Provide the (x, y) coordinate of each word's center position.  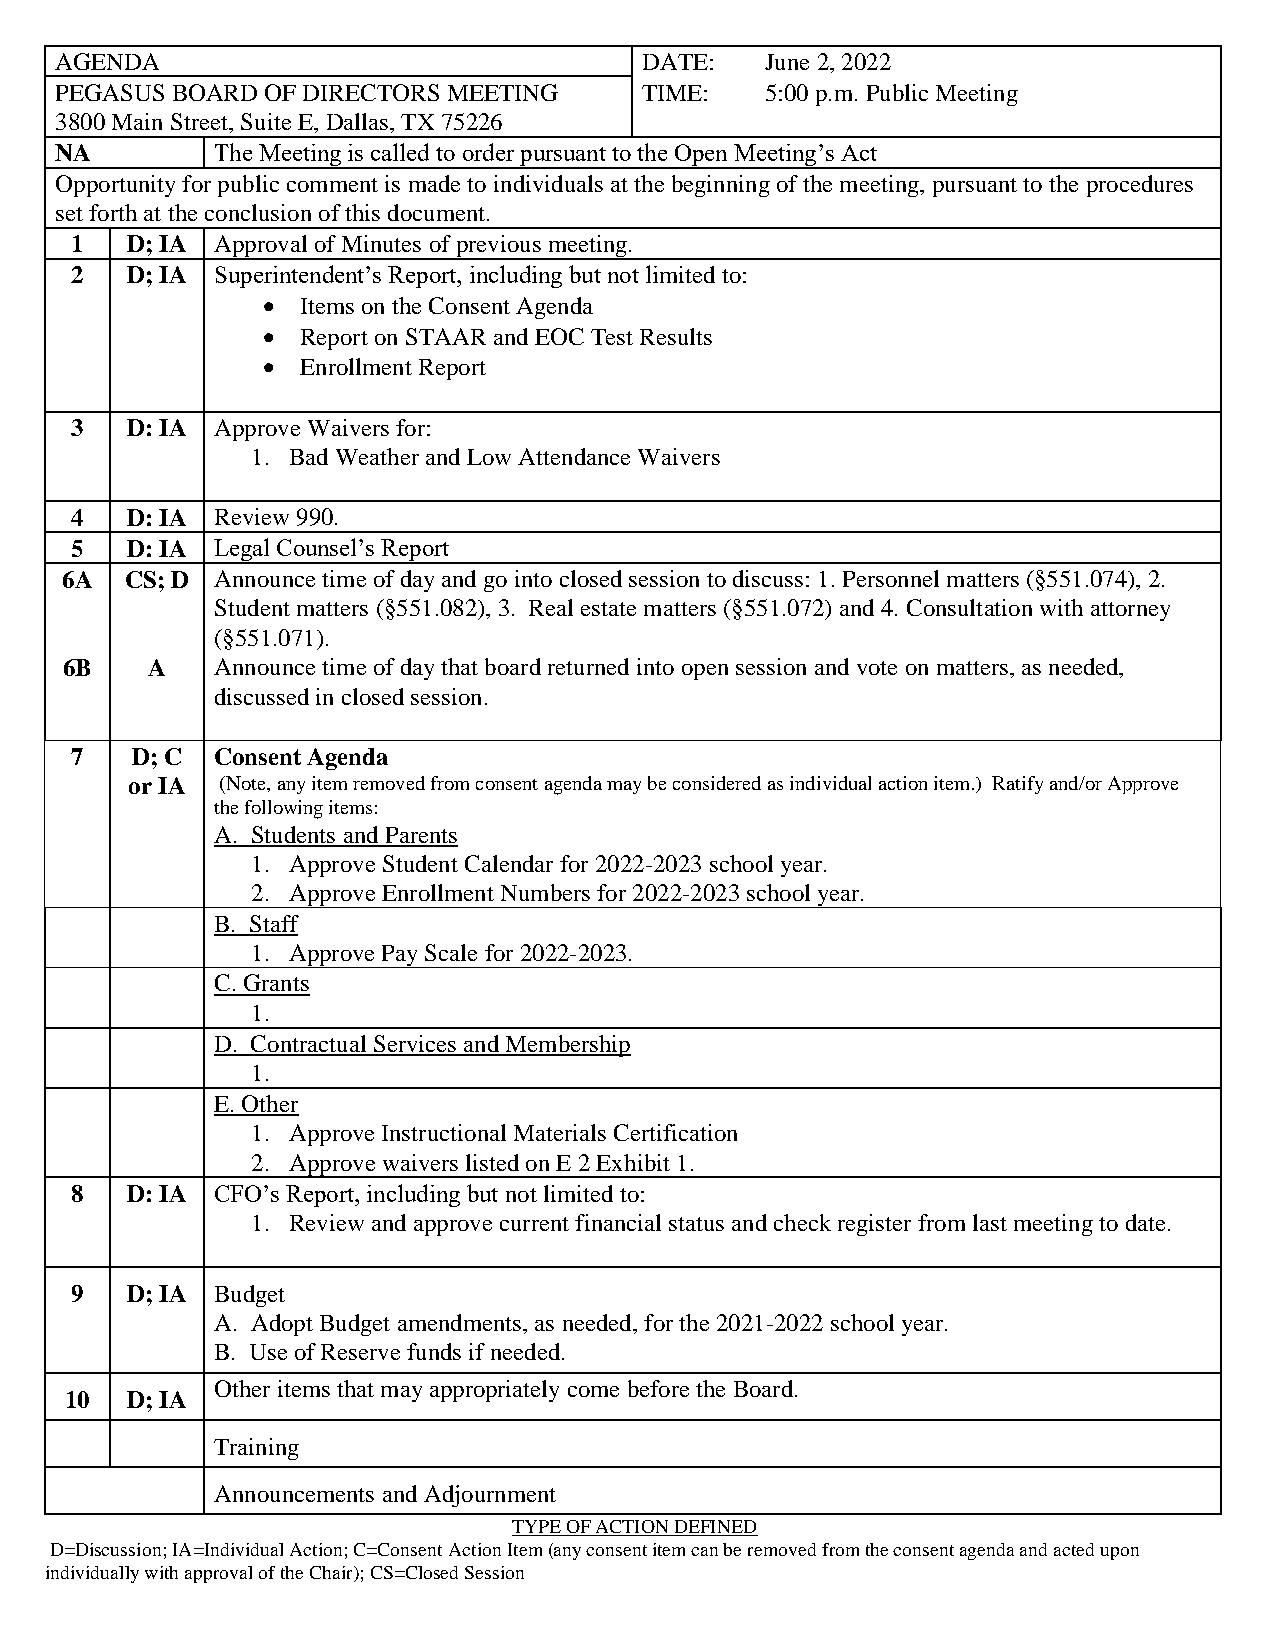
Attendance (574, 456)
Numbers (545, 892)
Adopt (282, 1325)
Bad (309, 456)
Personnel (891, 578)
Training (256, 1449)
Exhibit (633, 1162)
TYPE (537, 1528)
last (990, 1222)
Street (200, 121)
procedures (1140, 186)
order (488, 152)
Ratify (1017, 785)
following (284, 809)
